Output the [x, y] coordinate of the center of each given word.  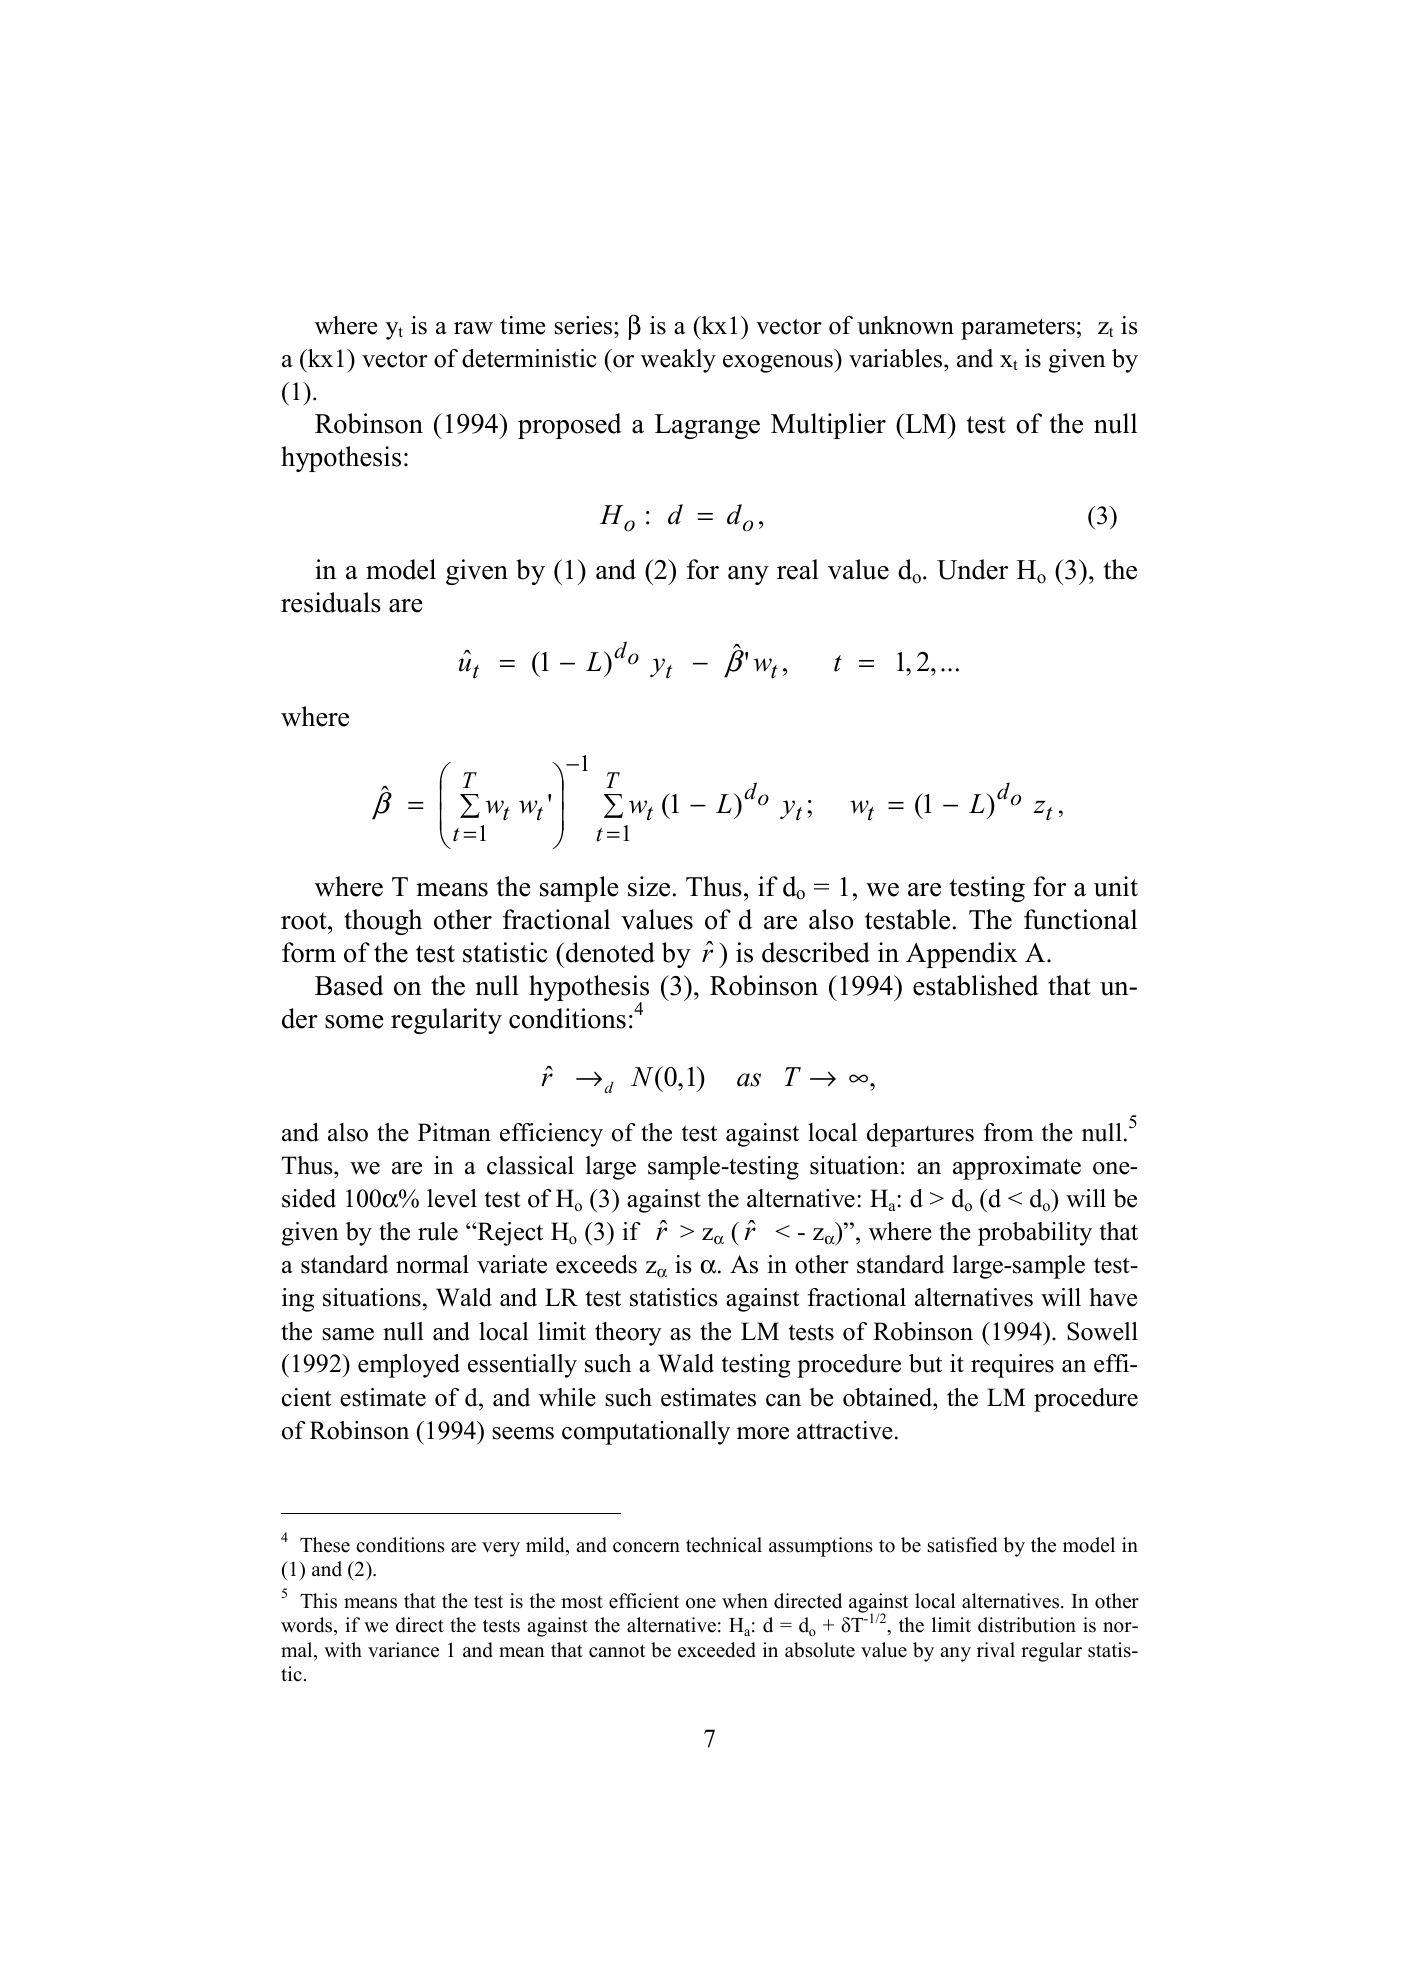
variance [403, 1650]
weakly [678, 361]
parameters [1018, 329]
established [976, 985]
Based [349, 985]
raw [473, 328]
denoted [610, 952]
